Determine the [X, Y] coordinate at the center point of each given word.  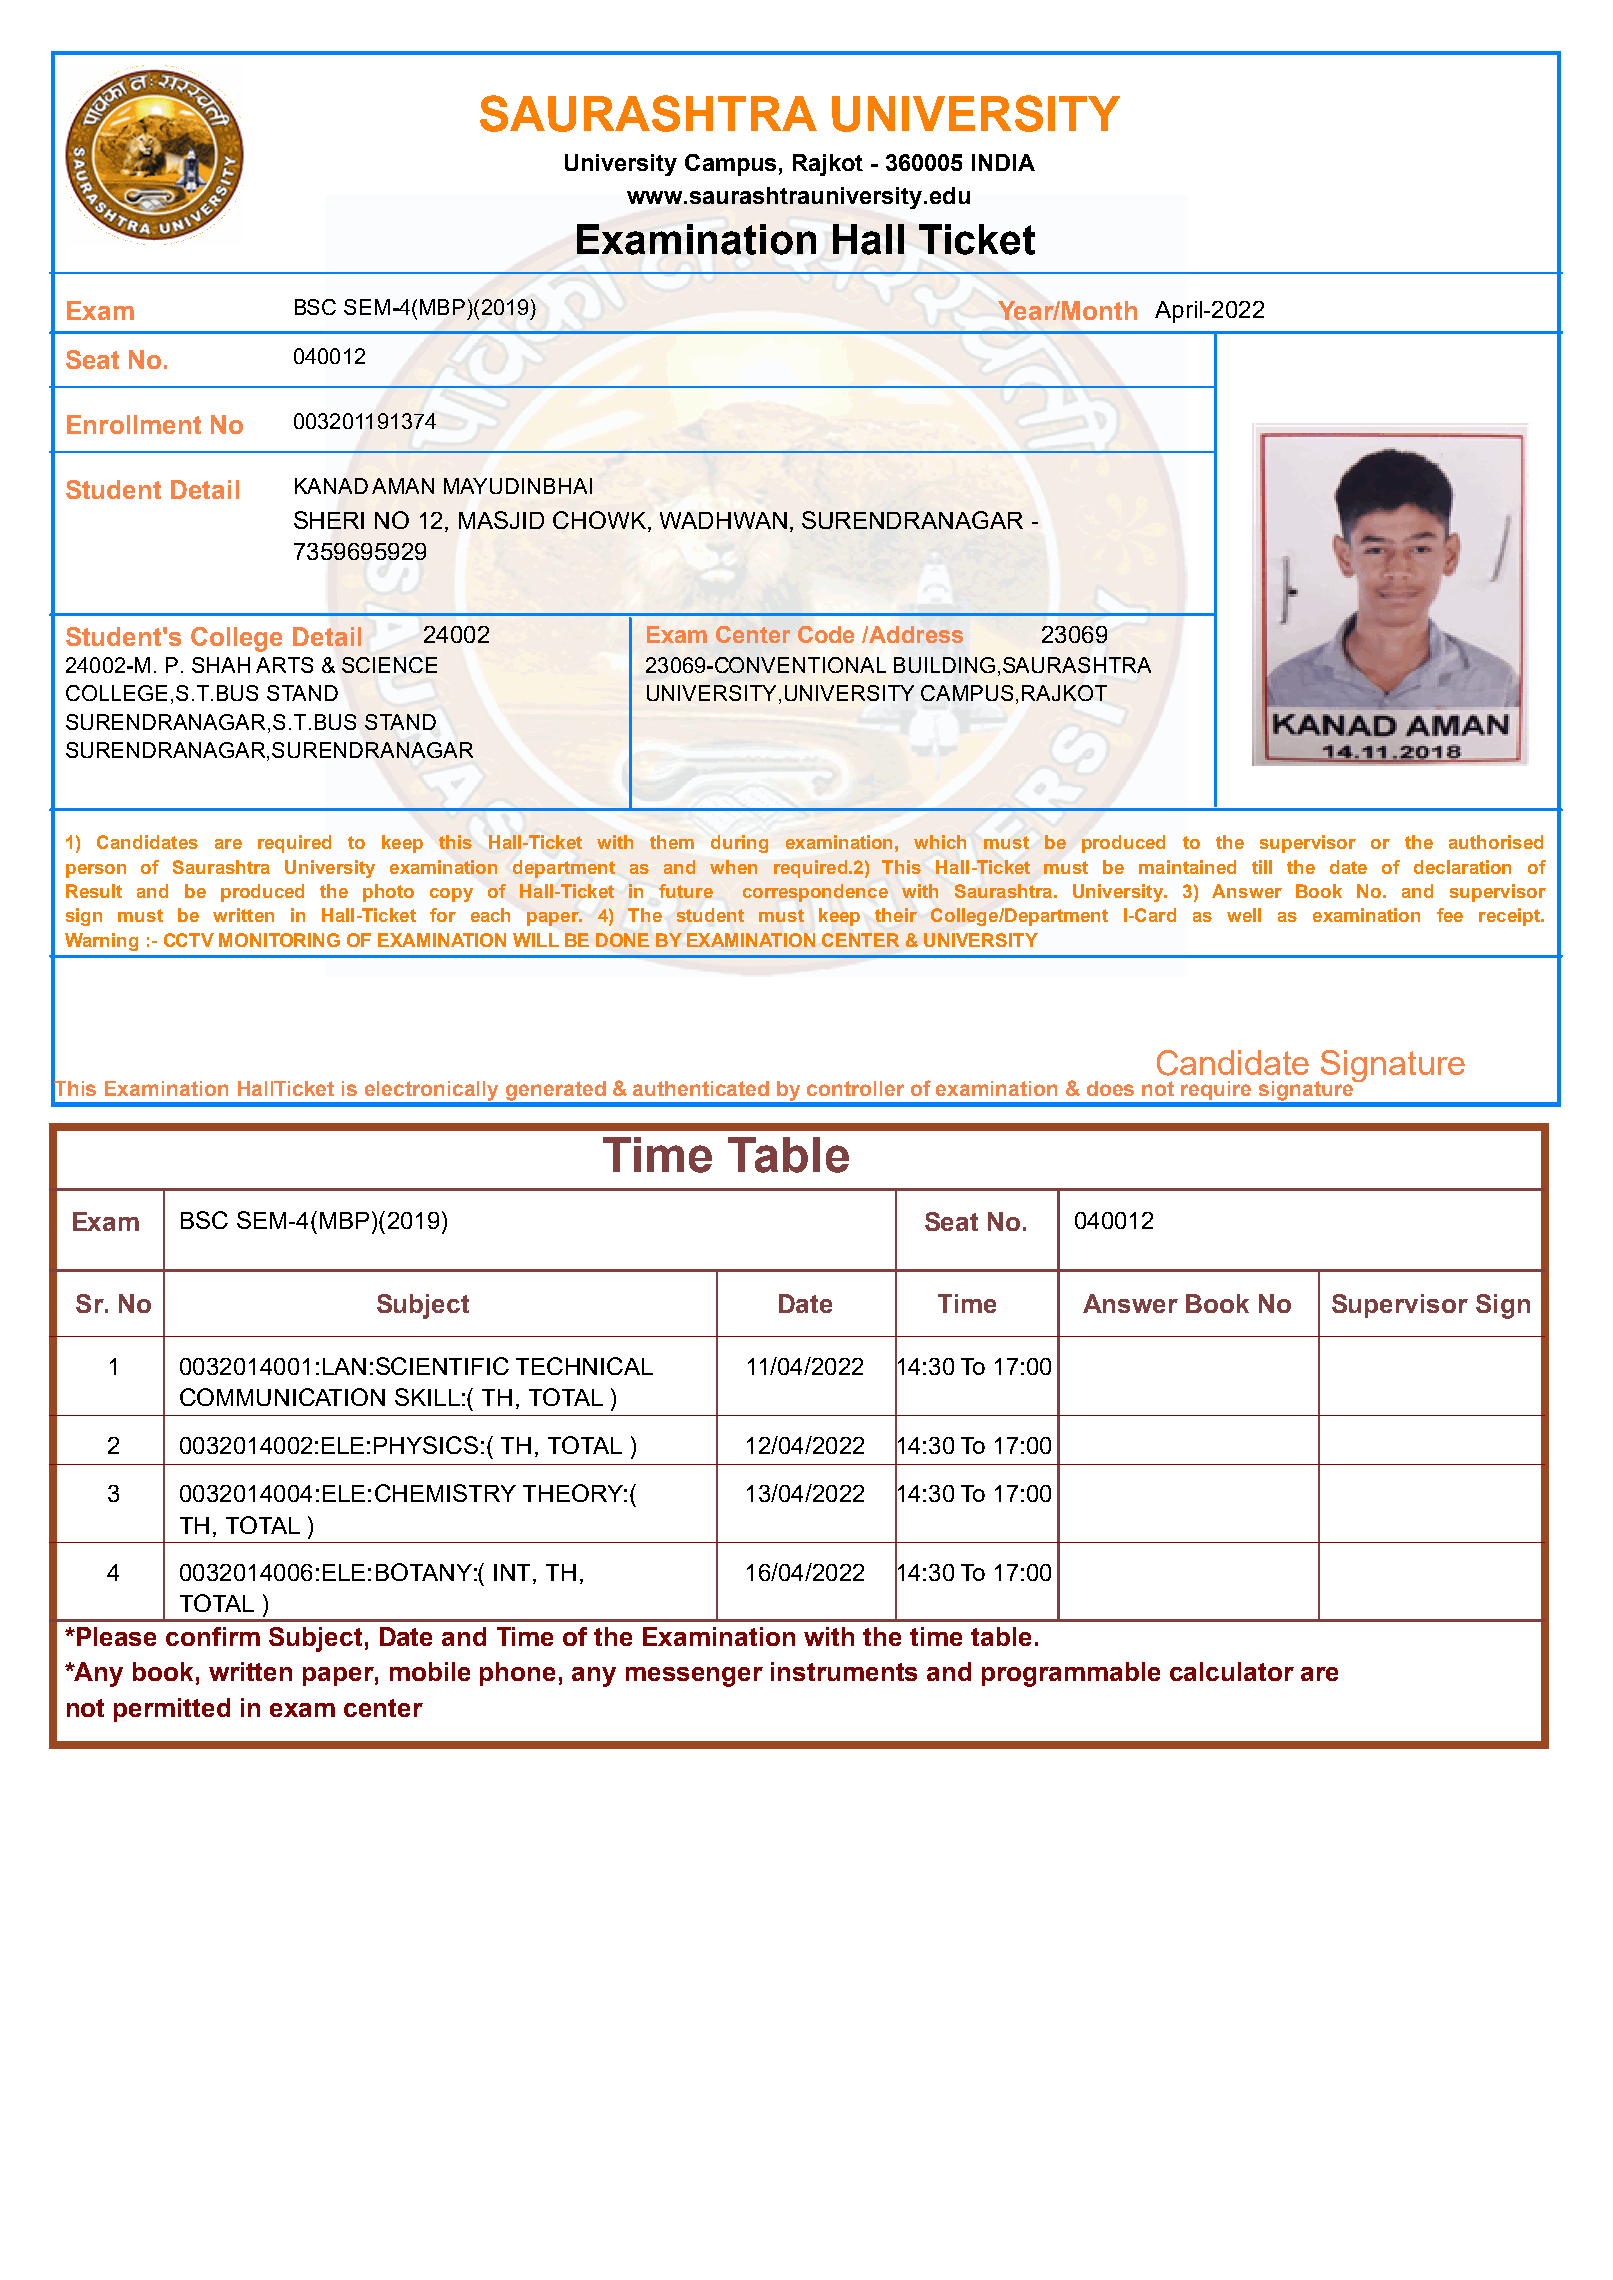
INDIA [1003, 162]
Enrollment [134, 424]
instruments [844, 1671]
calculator [1232, 1671]
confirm [213, 1636]
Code [826, 634]
